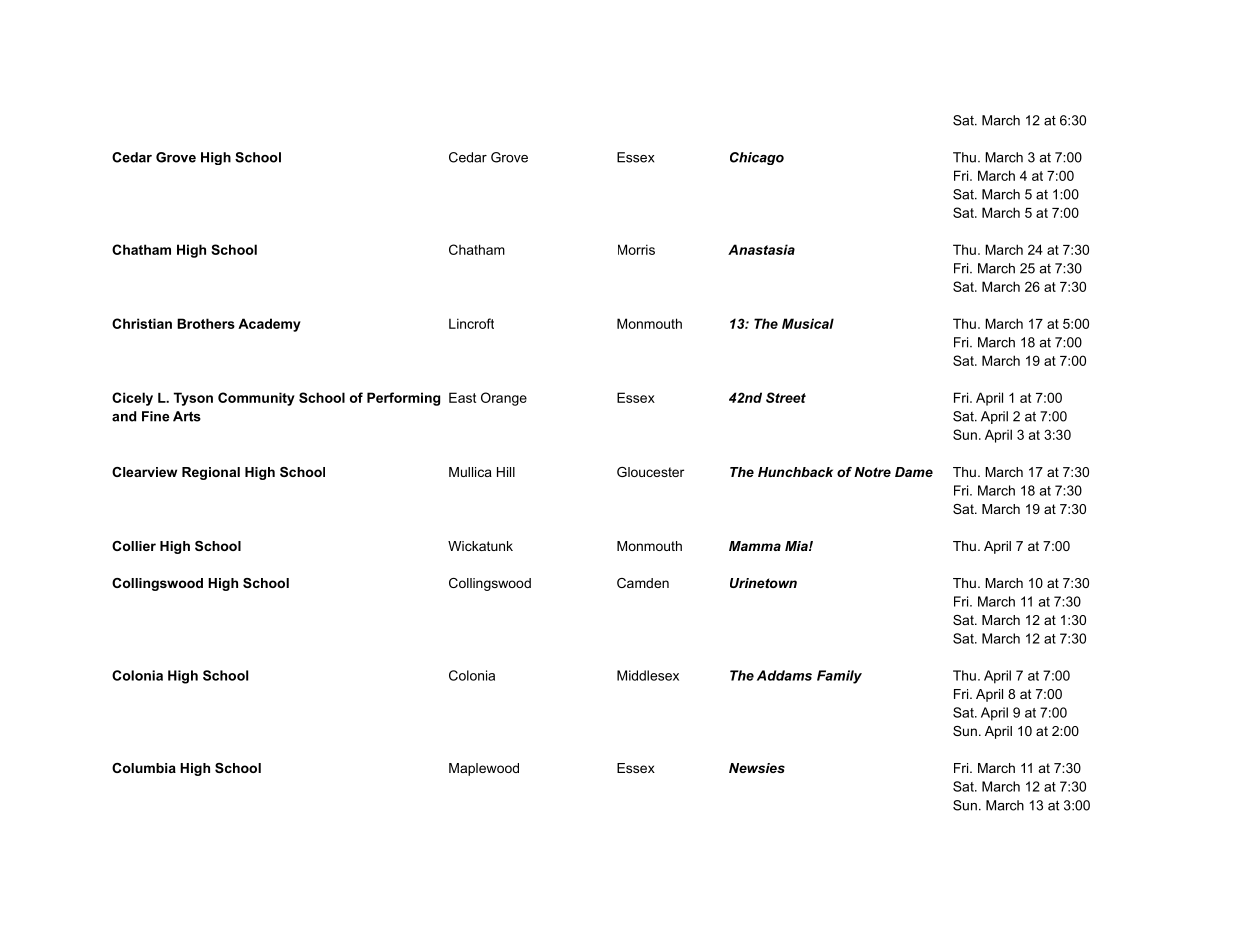 The image size is (1233, 952). What do you see at coordinates (795, 472) in the page?
I see `Hunchback` at bounding box center [795, 472].
